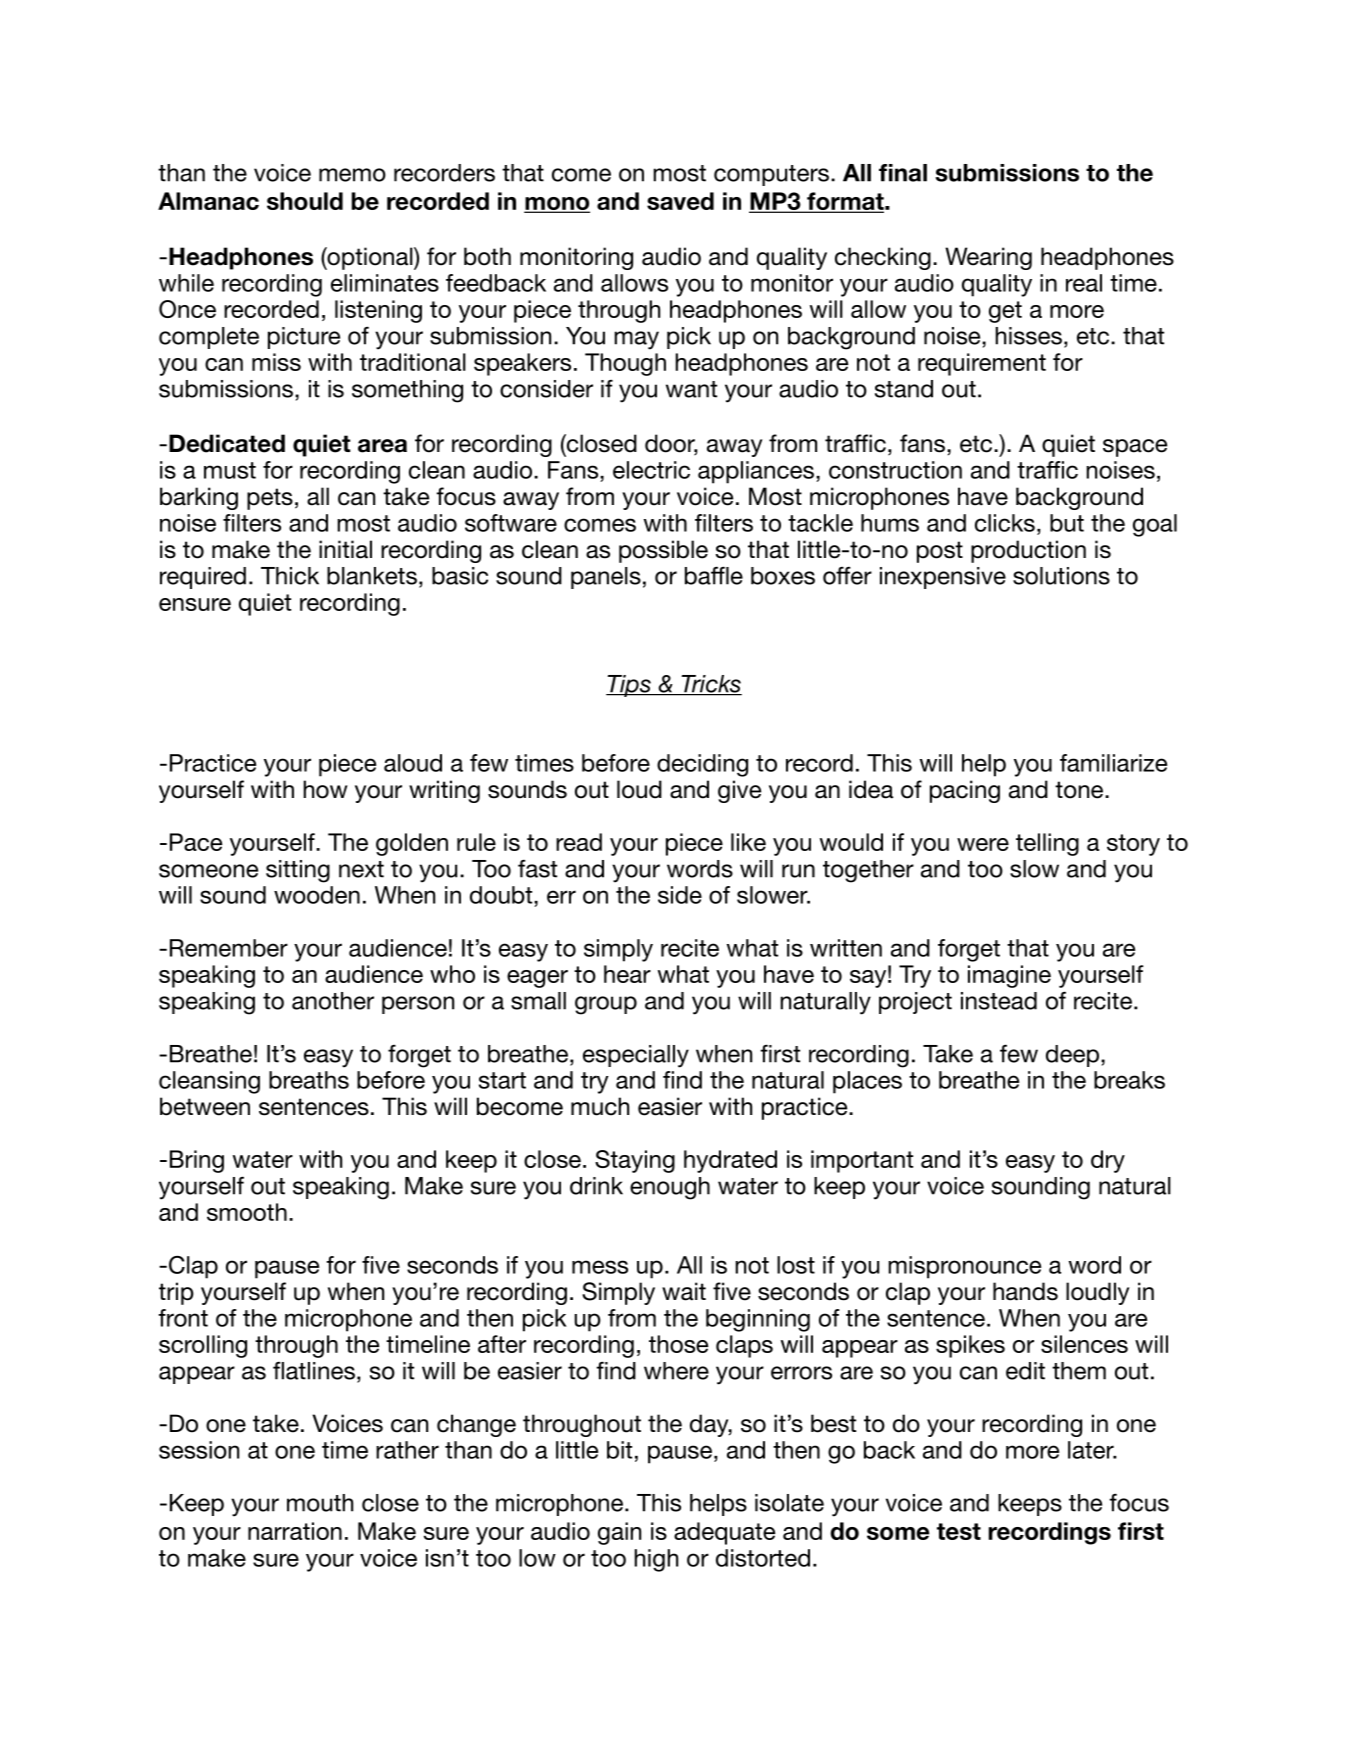  I want to click on saved, so click(680, 201).
